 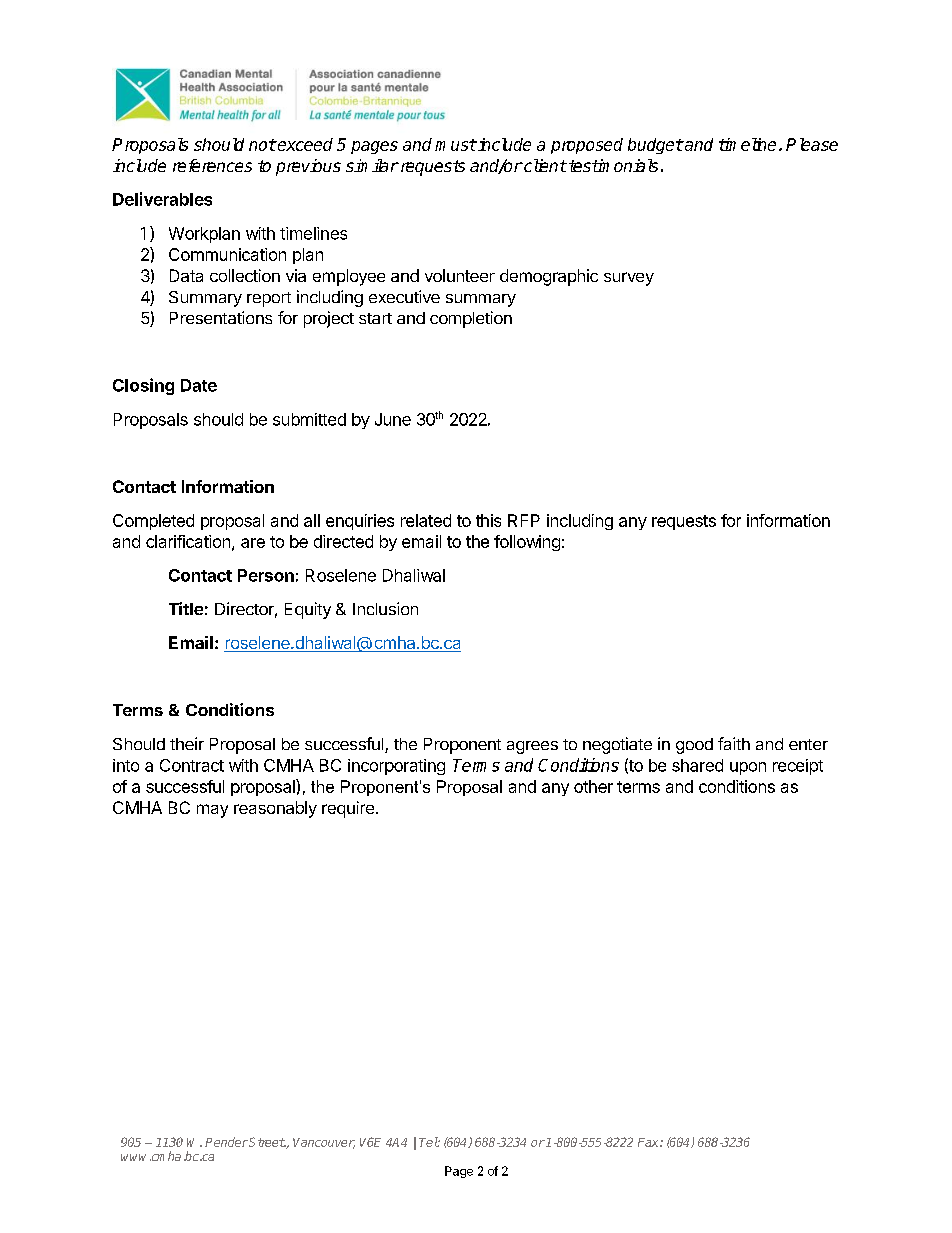 What do you see at coordinates (655, 146) in the image?
I see `budget` at bounding box center [655, 146].
